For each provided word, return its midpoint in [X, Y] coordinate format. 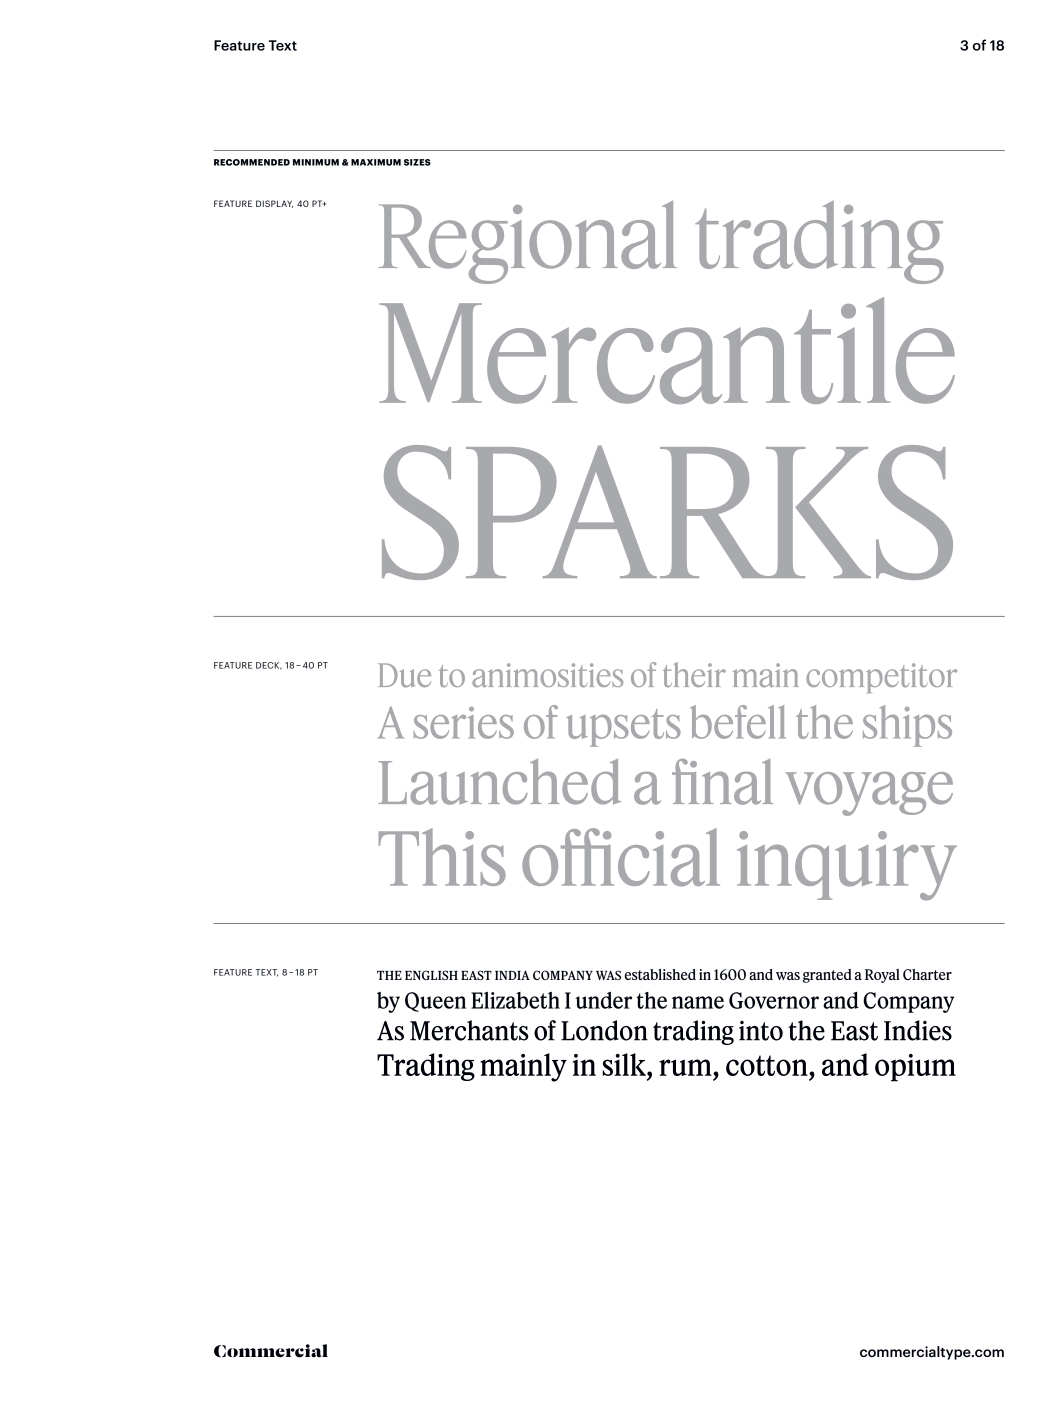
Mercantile [667, 350]
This [442, 857]
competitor [881, 678]
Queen [435, 1002]
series [464, 723]
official [621, 857]
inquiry [847, 866]
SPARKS [667, 512]
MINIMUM [316, 162]
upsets [623, 728]
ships [907, 726]
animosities [547, 675]
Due [404, 675]
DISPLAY [275, 204]
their [694, 674]
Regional [527, 242]
